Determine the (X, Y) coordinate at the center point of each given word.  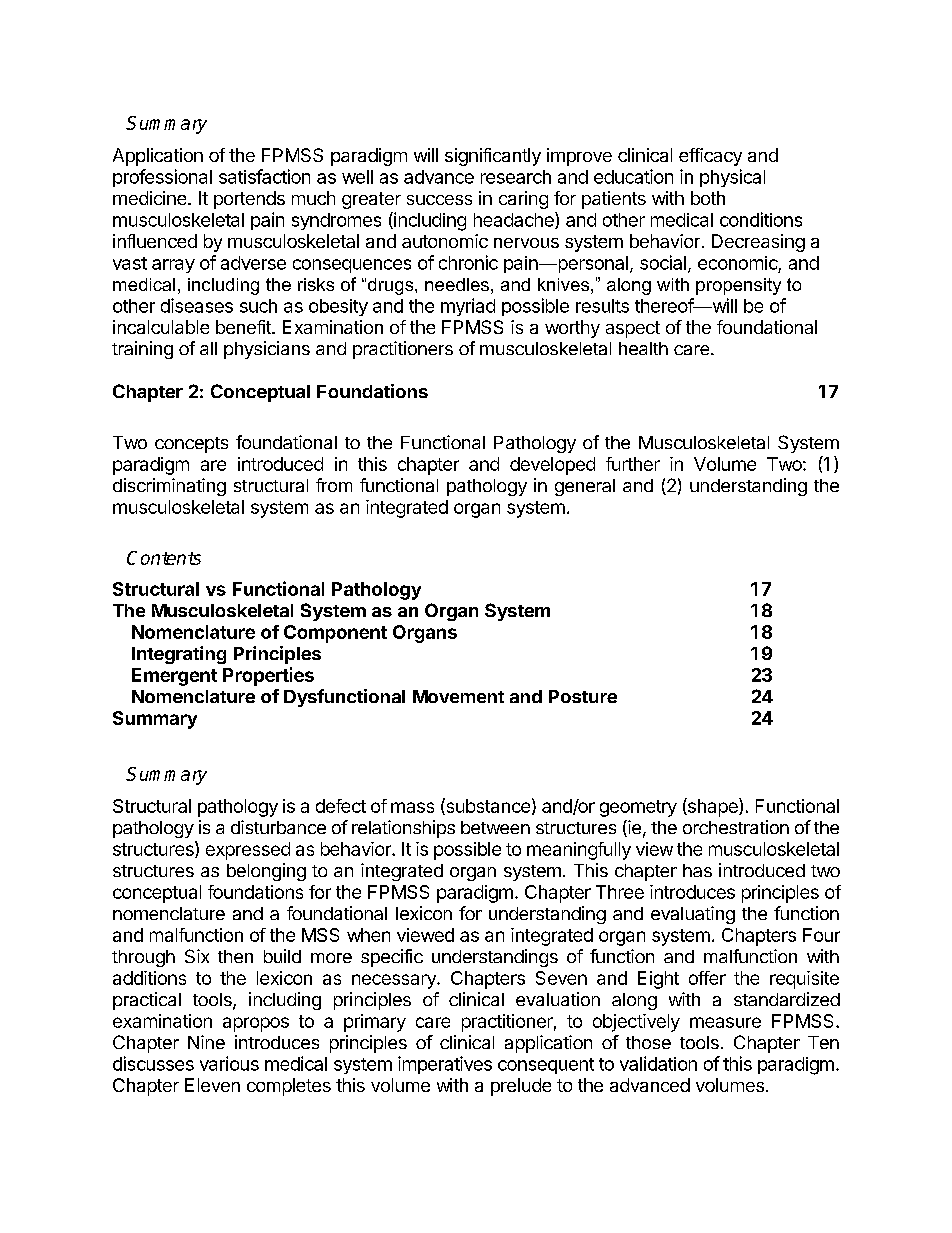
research (516, 177)
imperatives (445, 1065)
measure (725, 1022)
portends (249, 200)
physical (732, 178)
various (229, 1063)
